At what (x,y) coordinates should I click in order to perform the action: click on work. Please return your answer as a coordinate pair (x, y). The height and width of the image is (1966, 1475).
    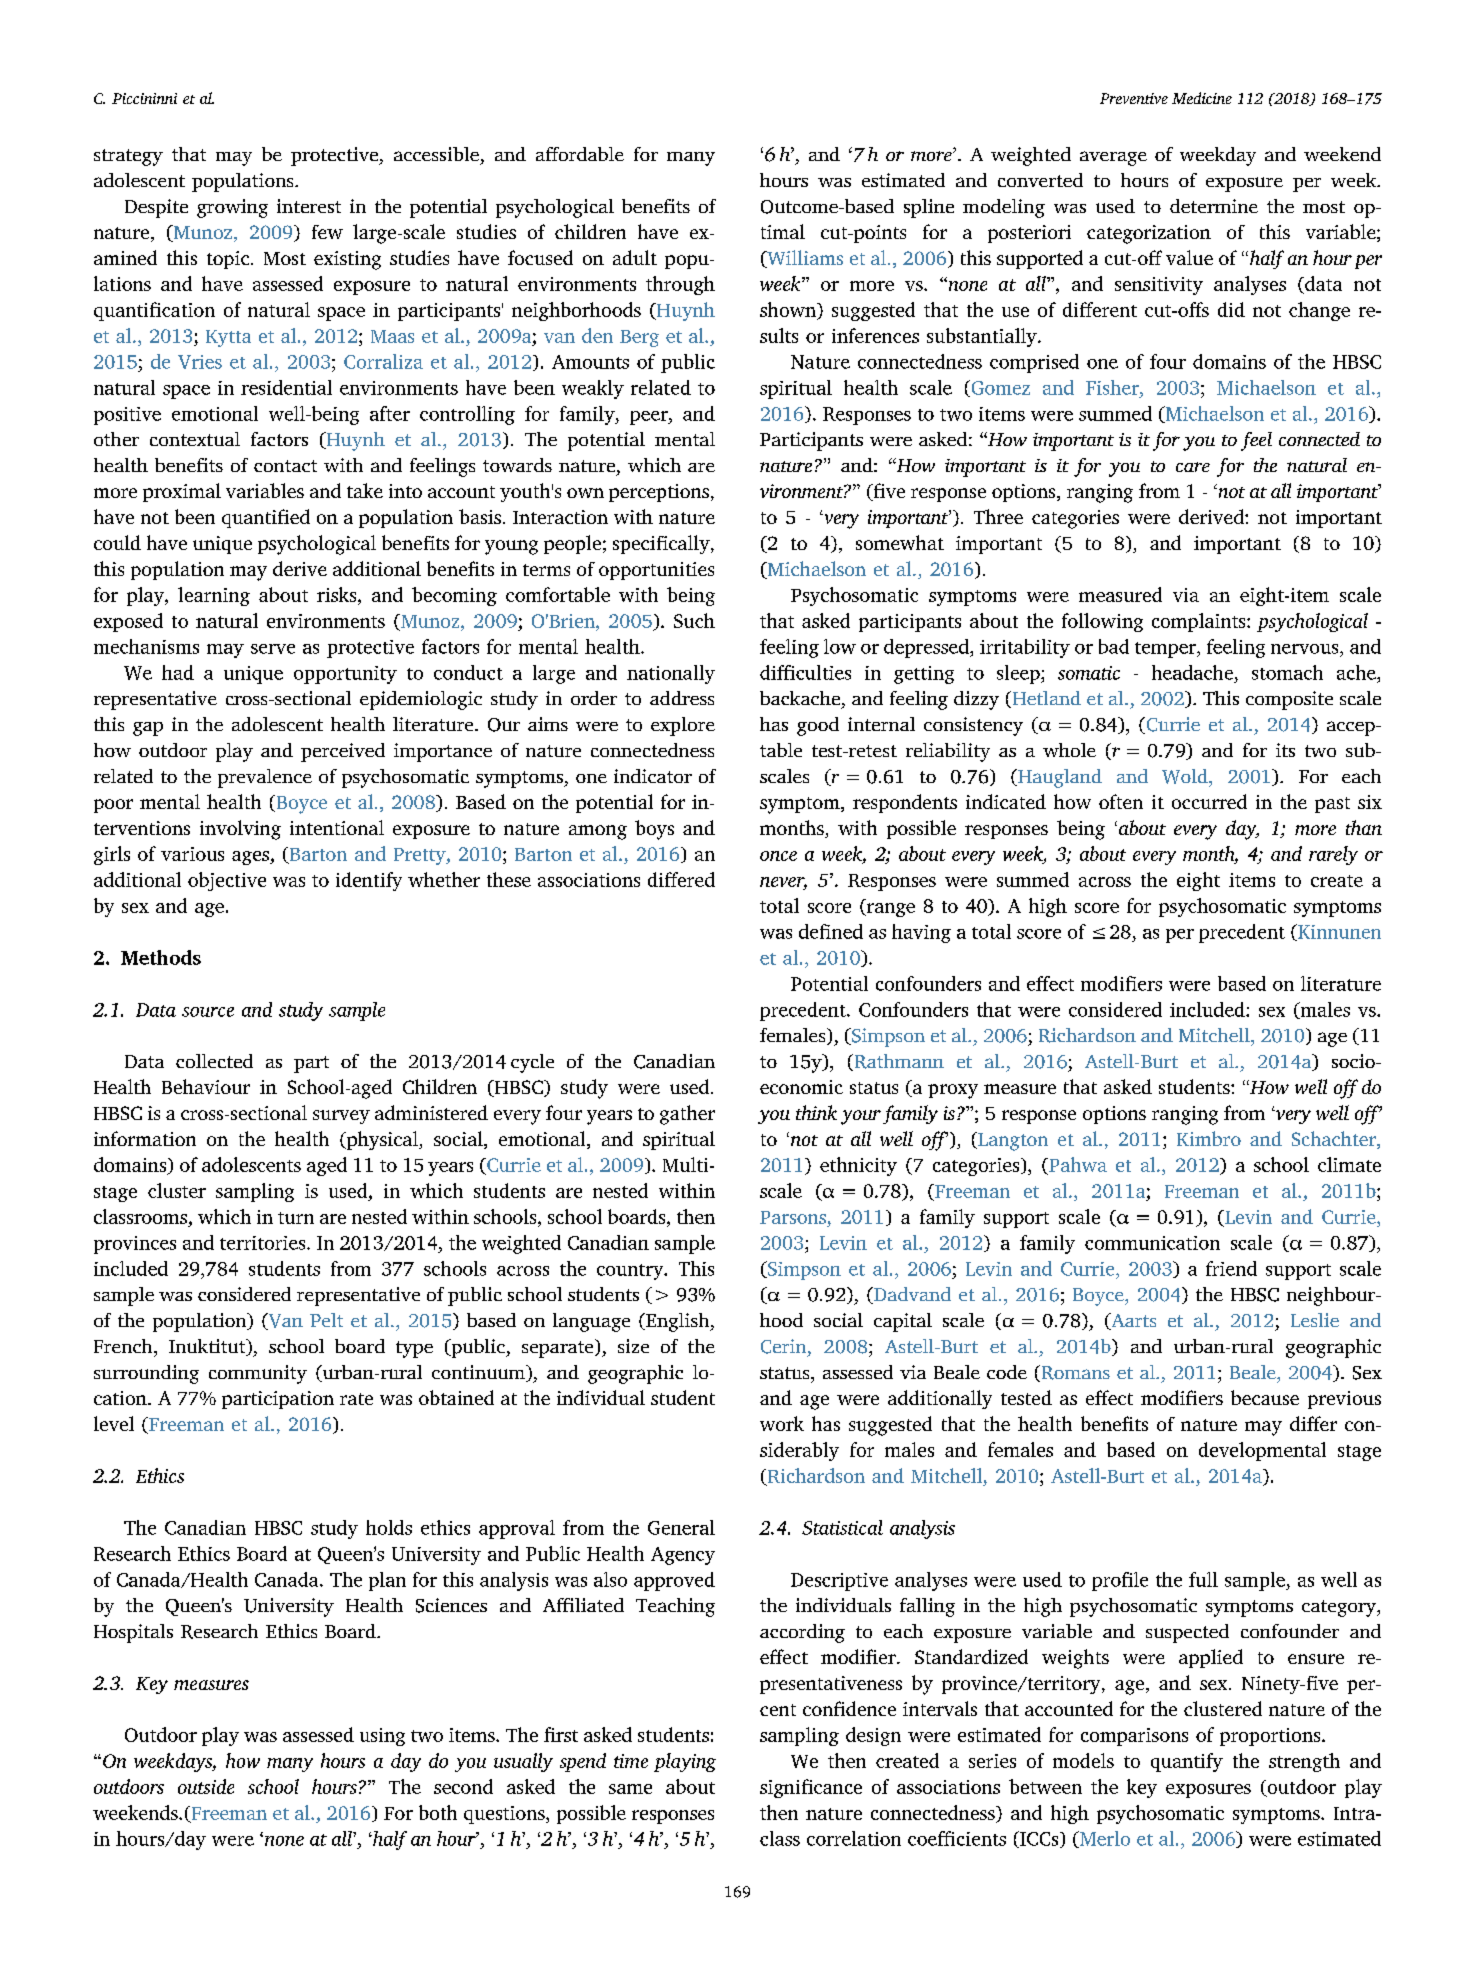
    Looking at the image, I should click on (782, 1423).
